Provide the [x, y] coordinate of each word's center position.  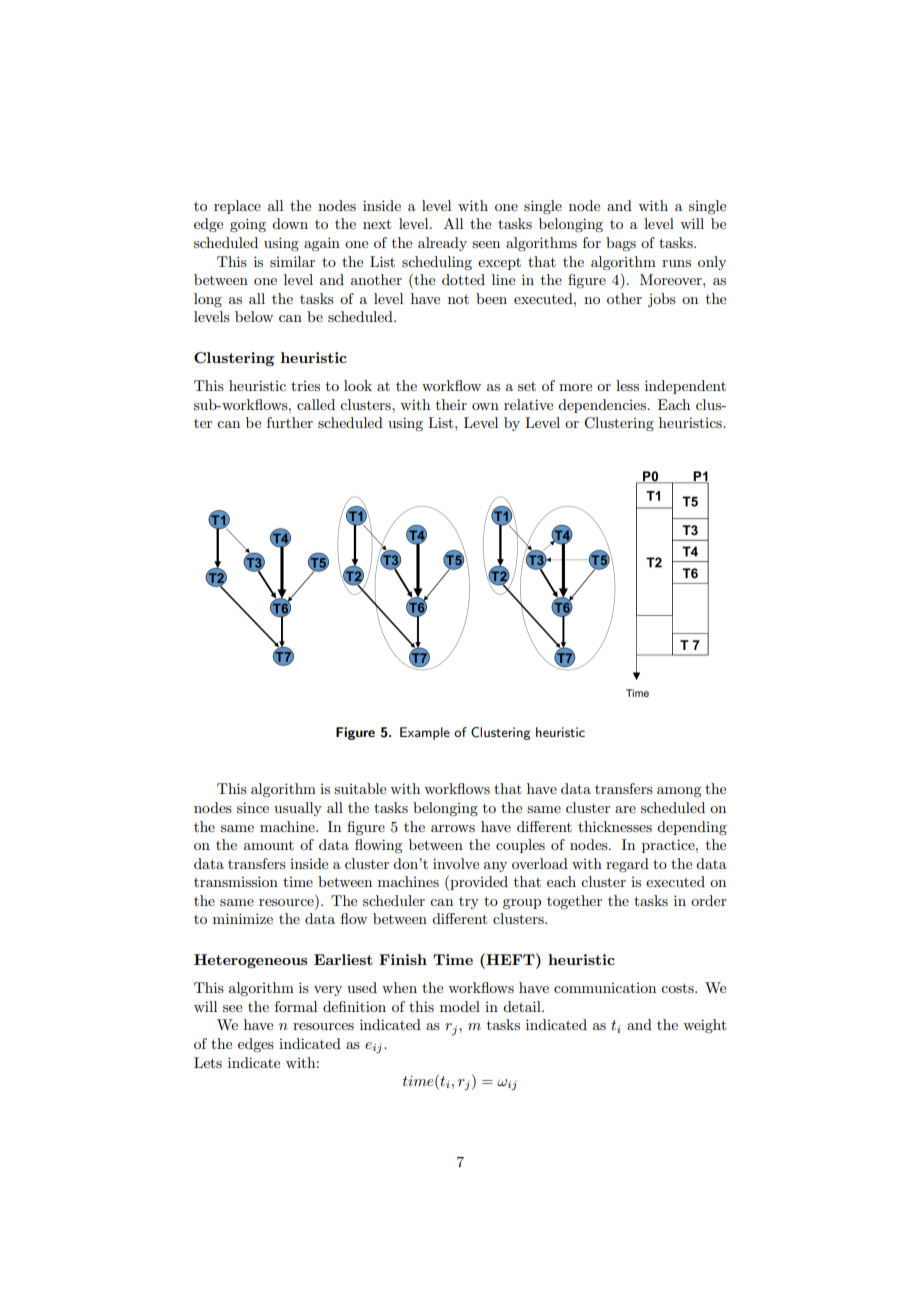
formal [296, 1006]
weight [704, 1026]
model [460, 1006]
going [248, 225]
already [442, 244]
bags [621, 244]
